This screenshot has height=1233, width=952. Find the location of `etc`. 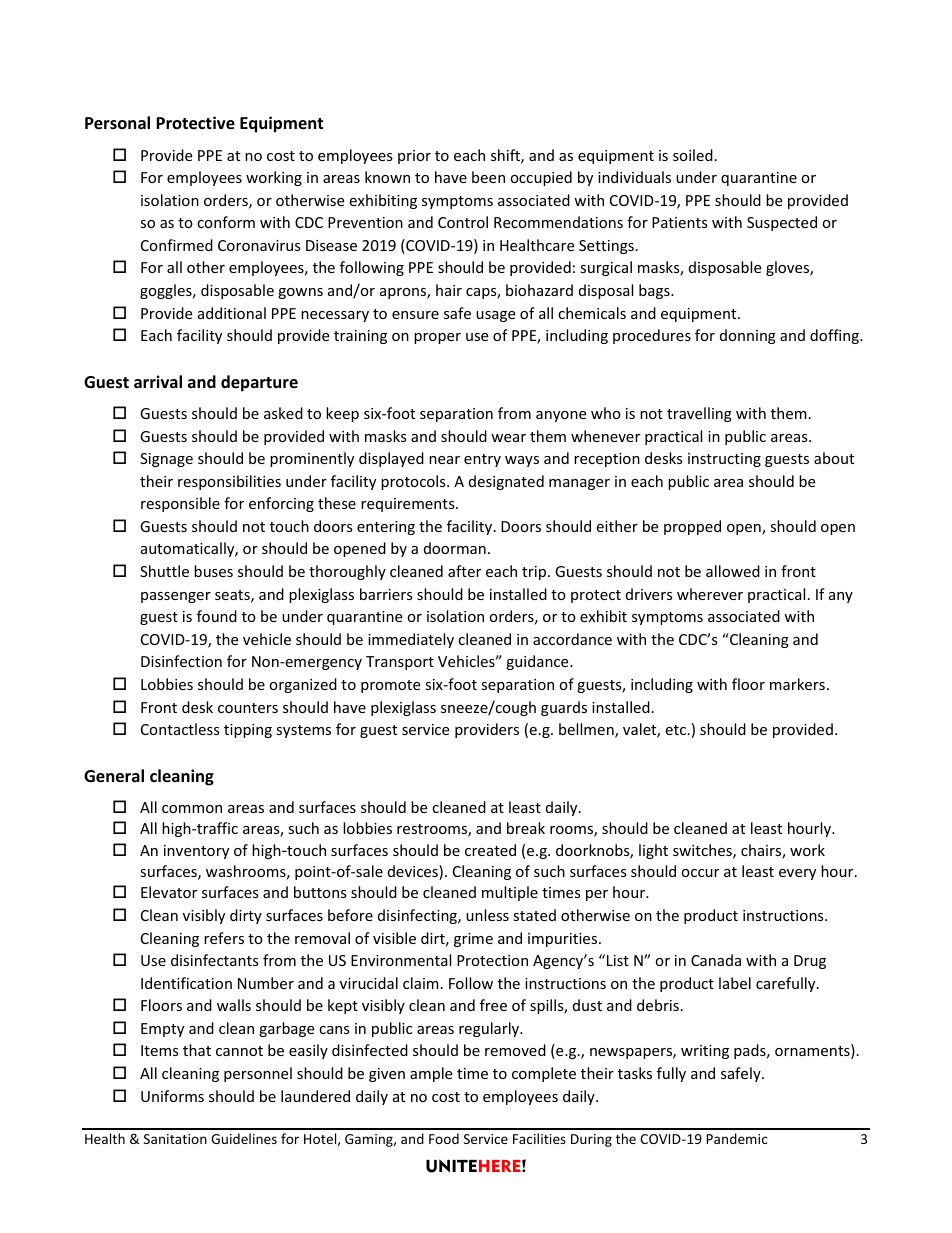

etc is located at coordinates (675, 730).
